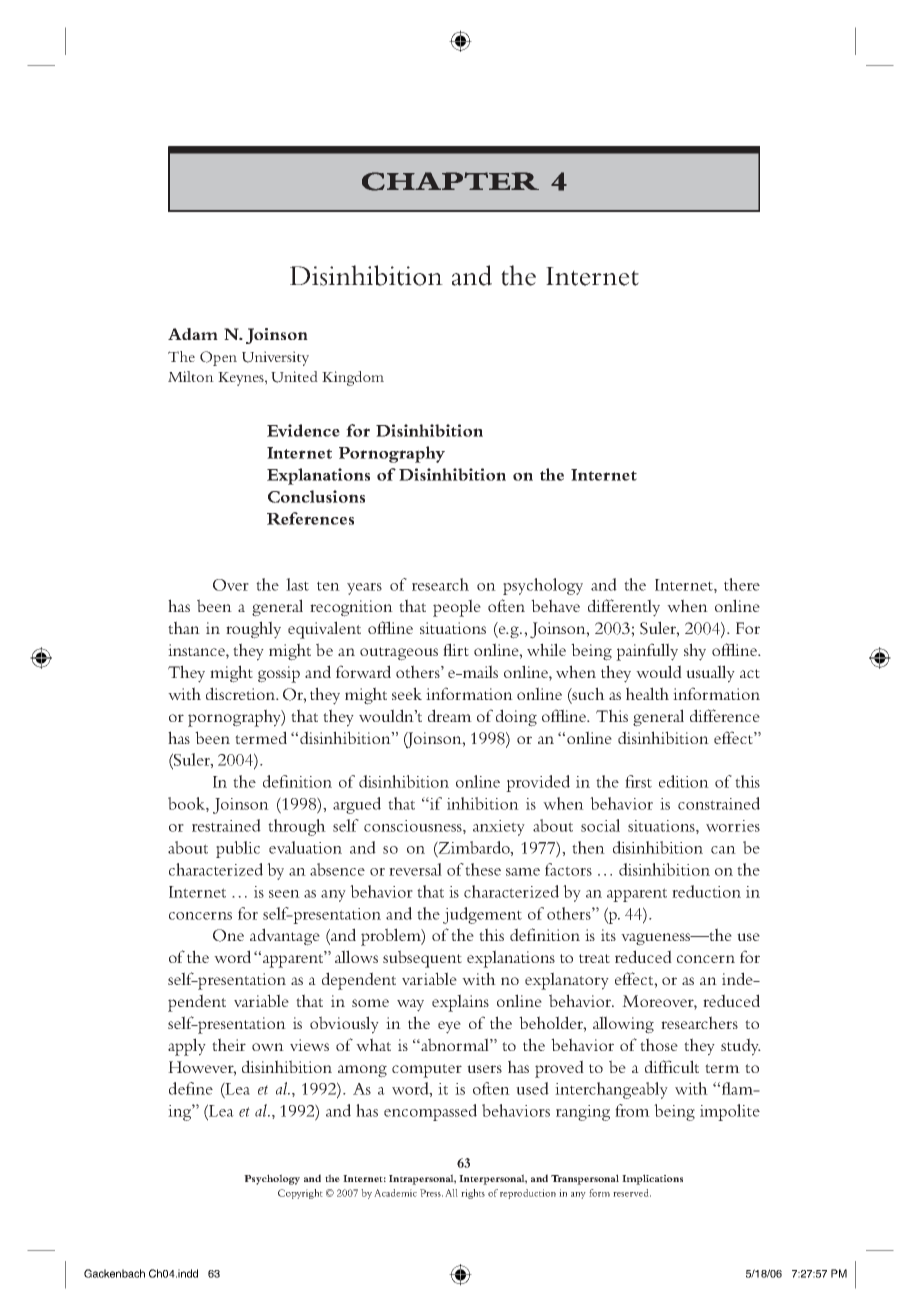  I want to click on there, so click(742, 584).
